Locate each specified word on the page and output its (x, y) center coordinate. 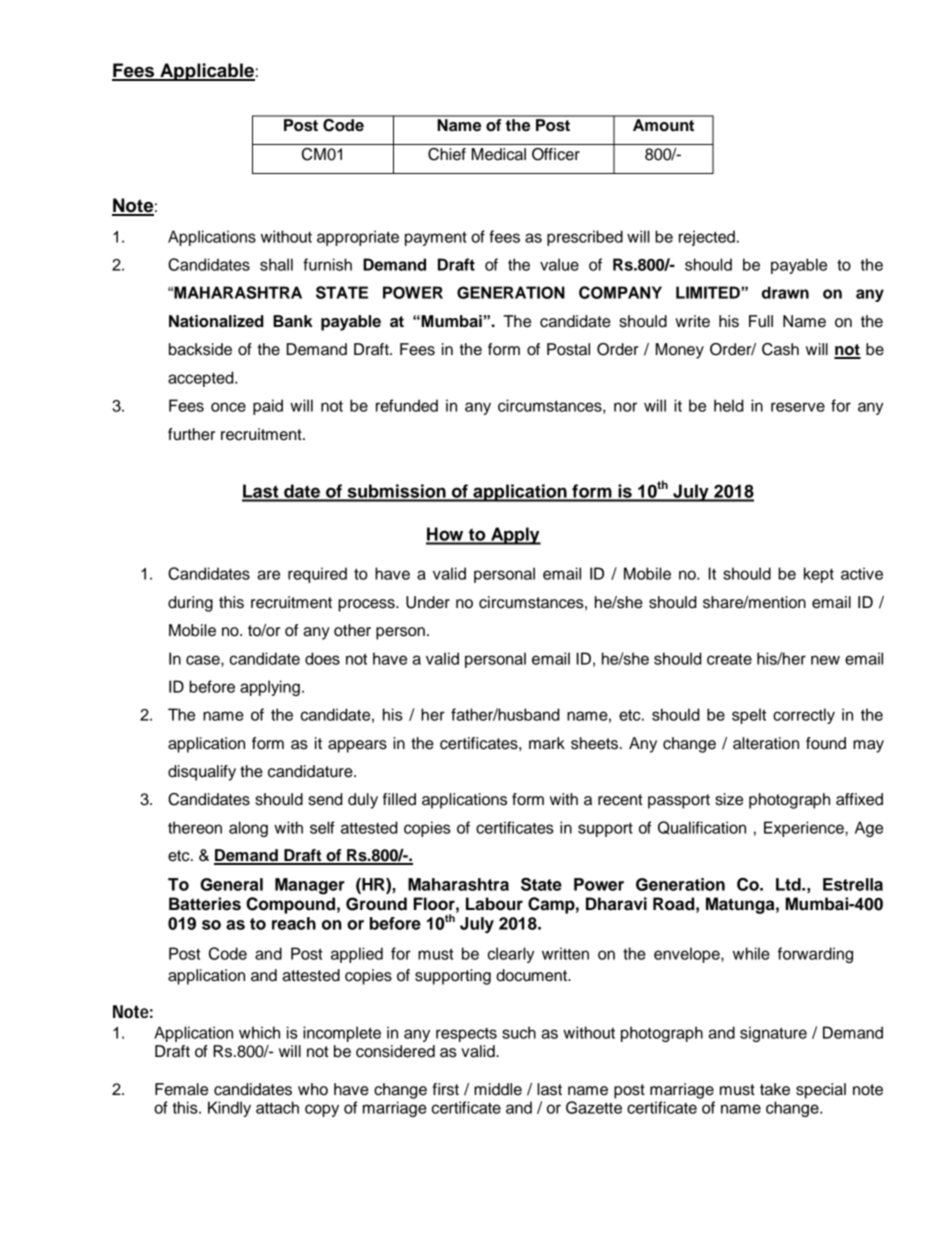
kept (819, 575)
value (559, 264)
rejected (707, 238)
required (317, 575)
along (248, 829)
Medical (499, 154)
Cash (780, 349)
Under (428, 602)
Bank (293, 321)
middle (498, 1089)
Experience (805, 829)
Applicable (206, 72)
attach (277, 1107)
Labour (494, 904)
